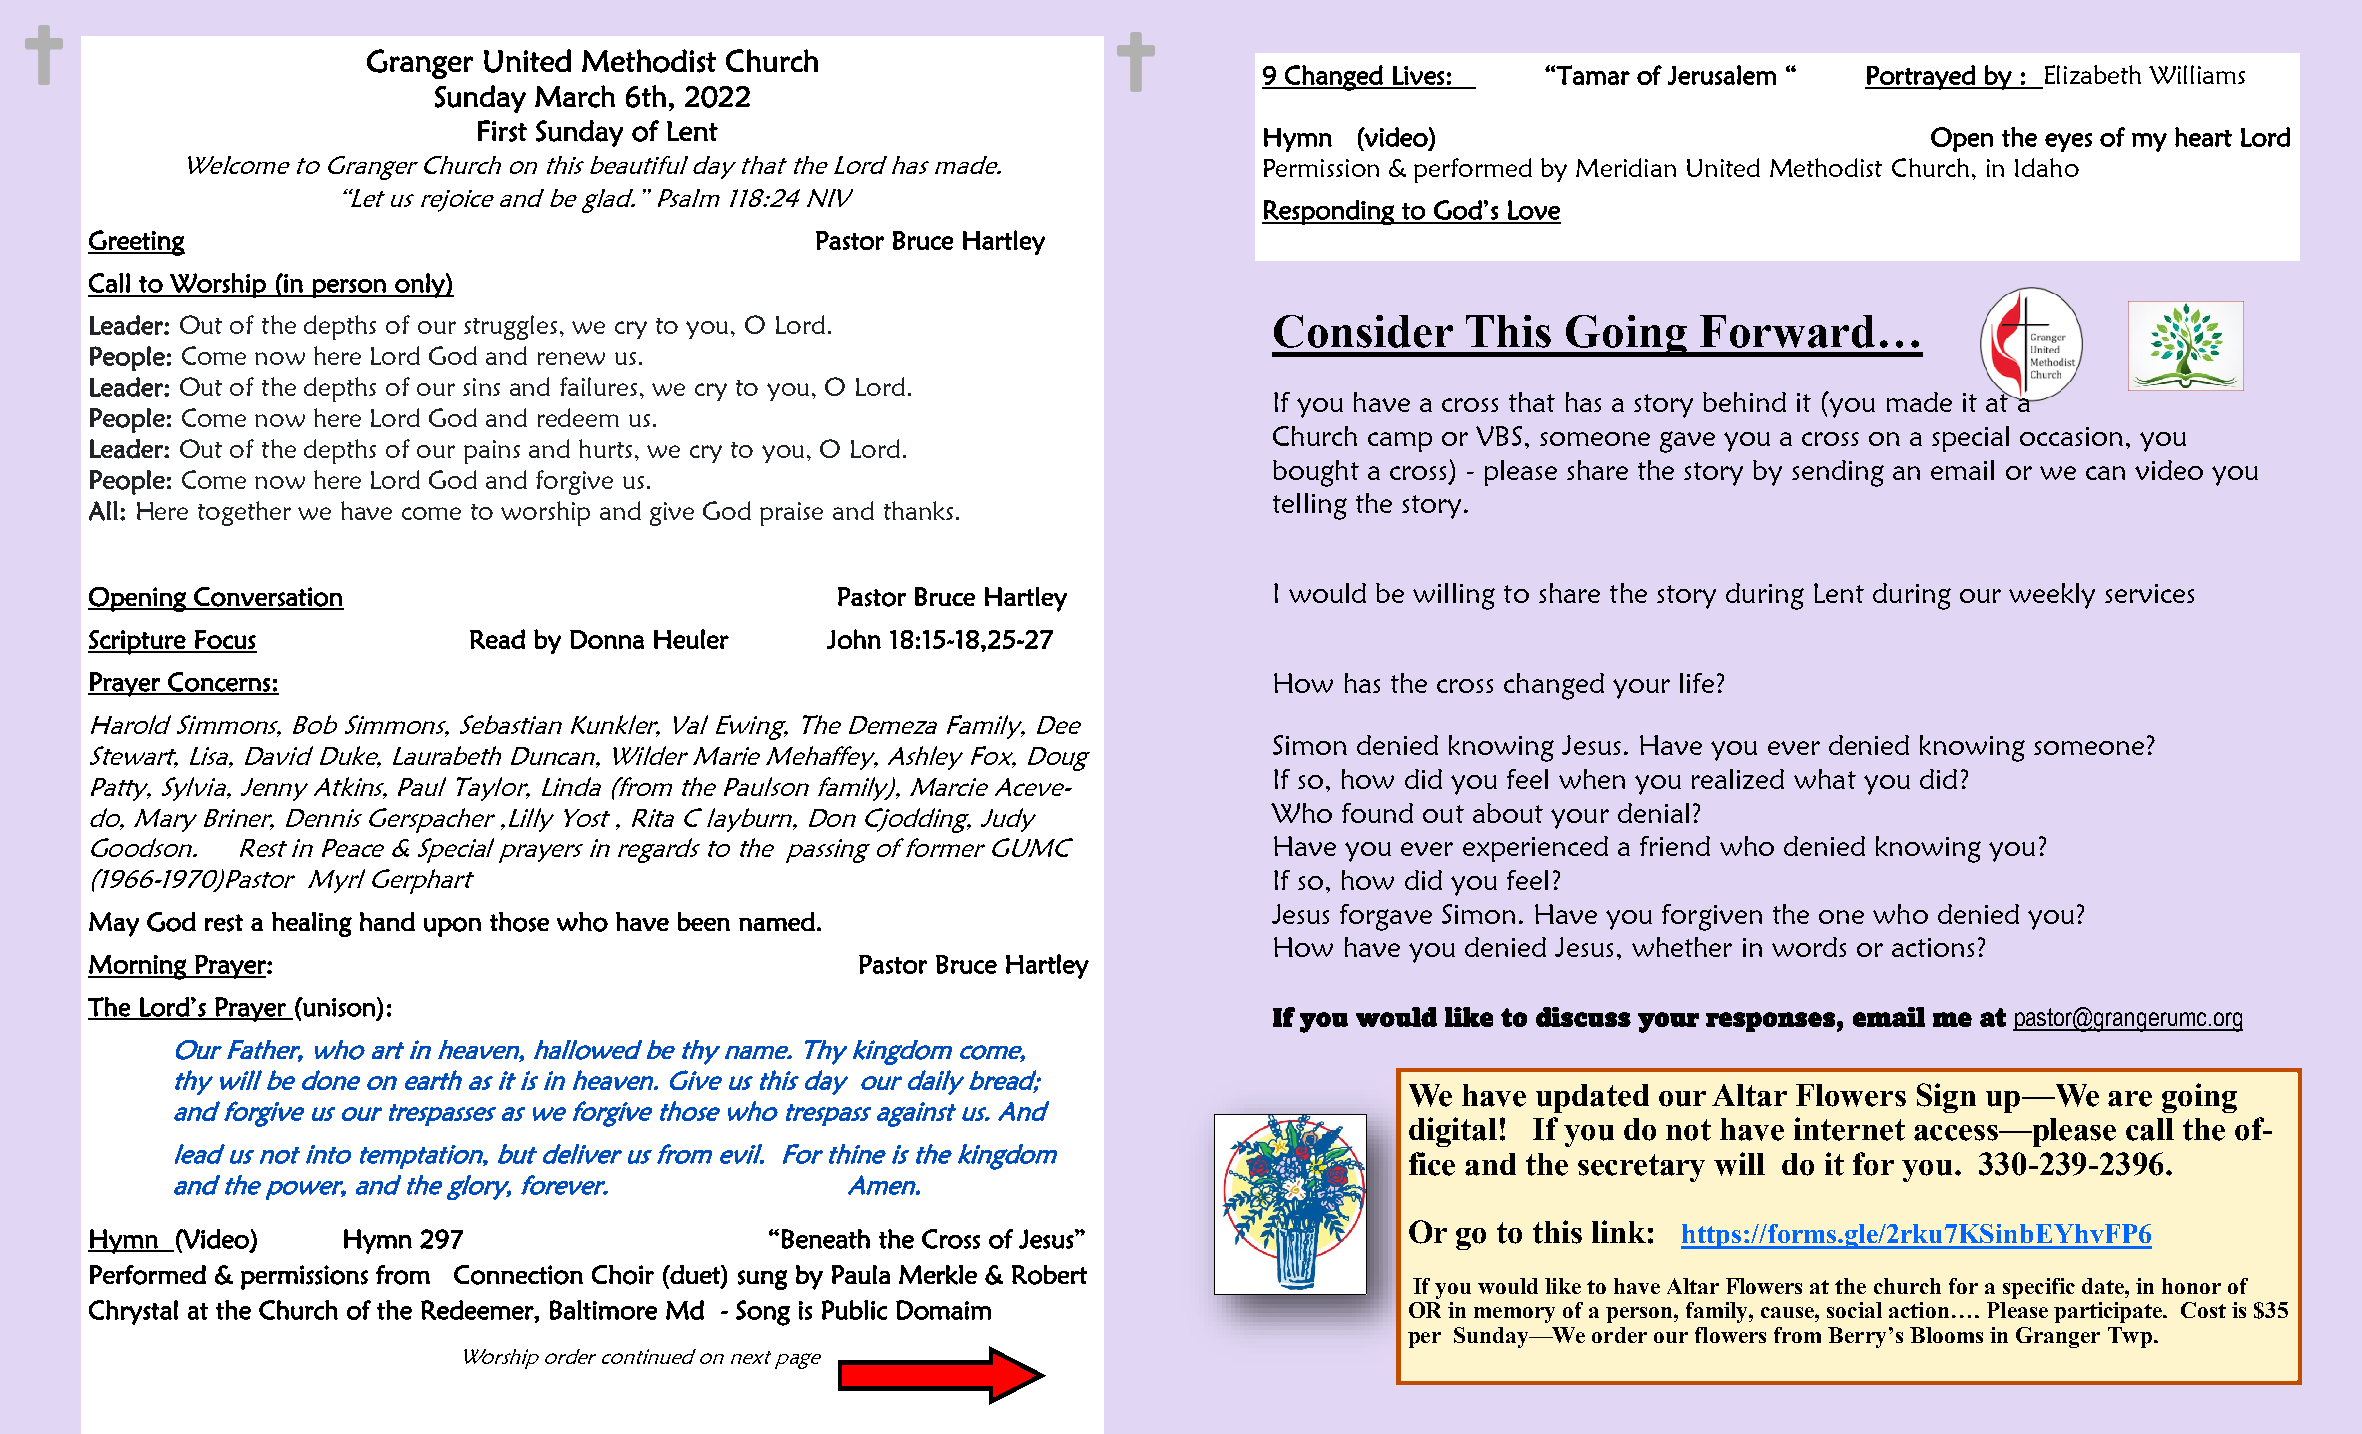 Image resolution: width=2362 pixels, height=1434 pixels. What do you see at coordinates (518, 1275) in the screenshot?
I see `Connection` at bounding box center [518, 1275].
